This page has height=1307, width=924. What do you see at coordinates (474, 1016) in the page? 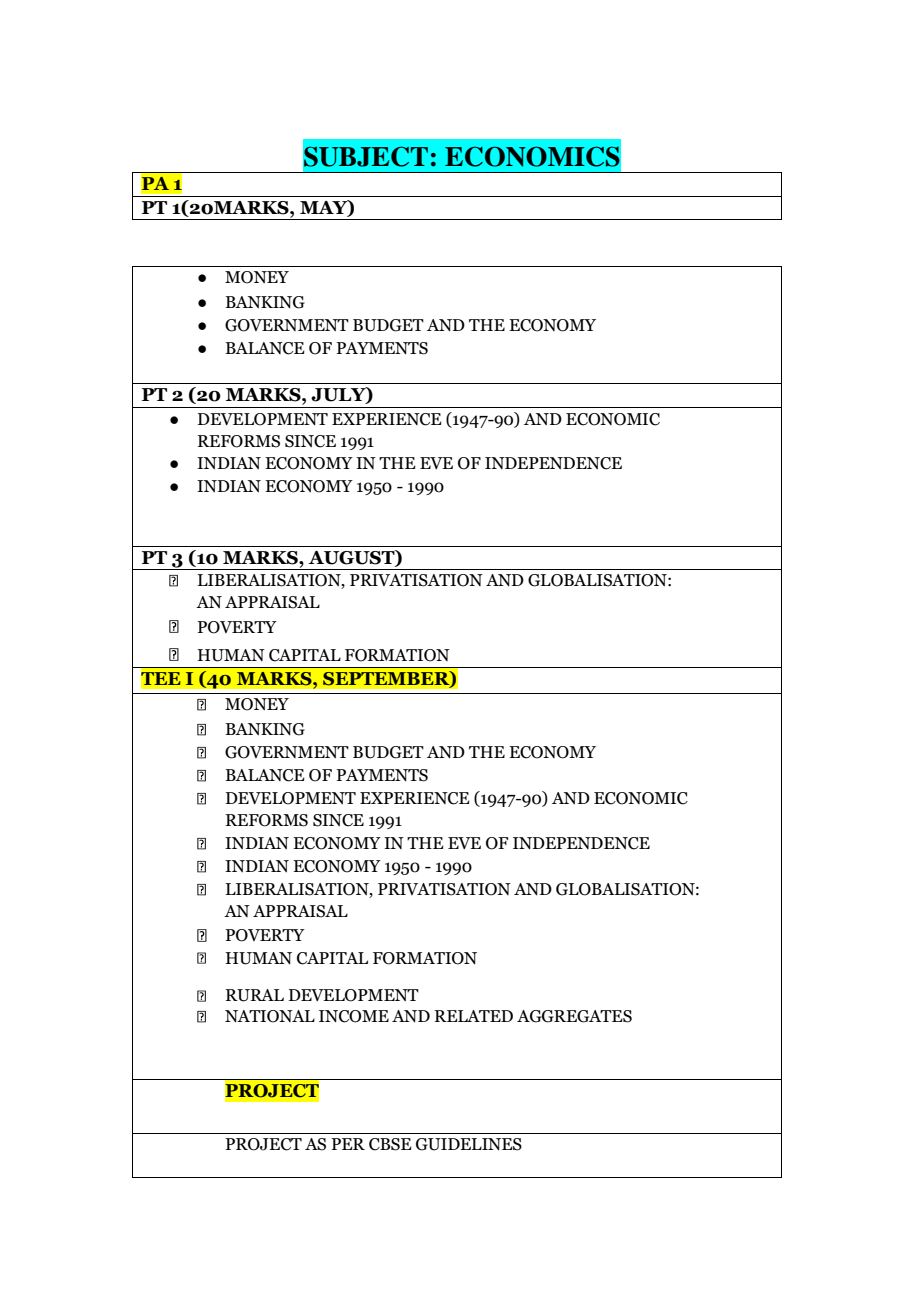
I see `RELATED` at bounding box center [474, 1016].
